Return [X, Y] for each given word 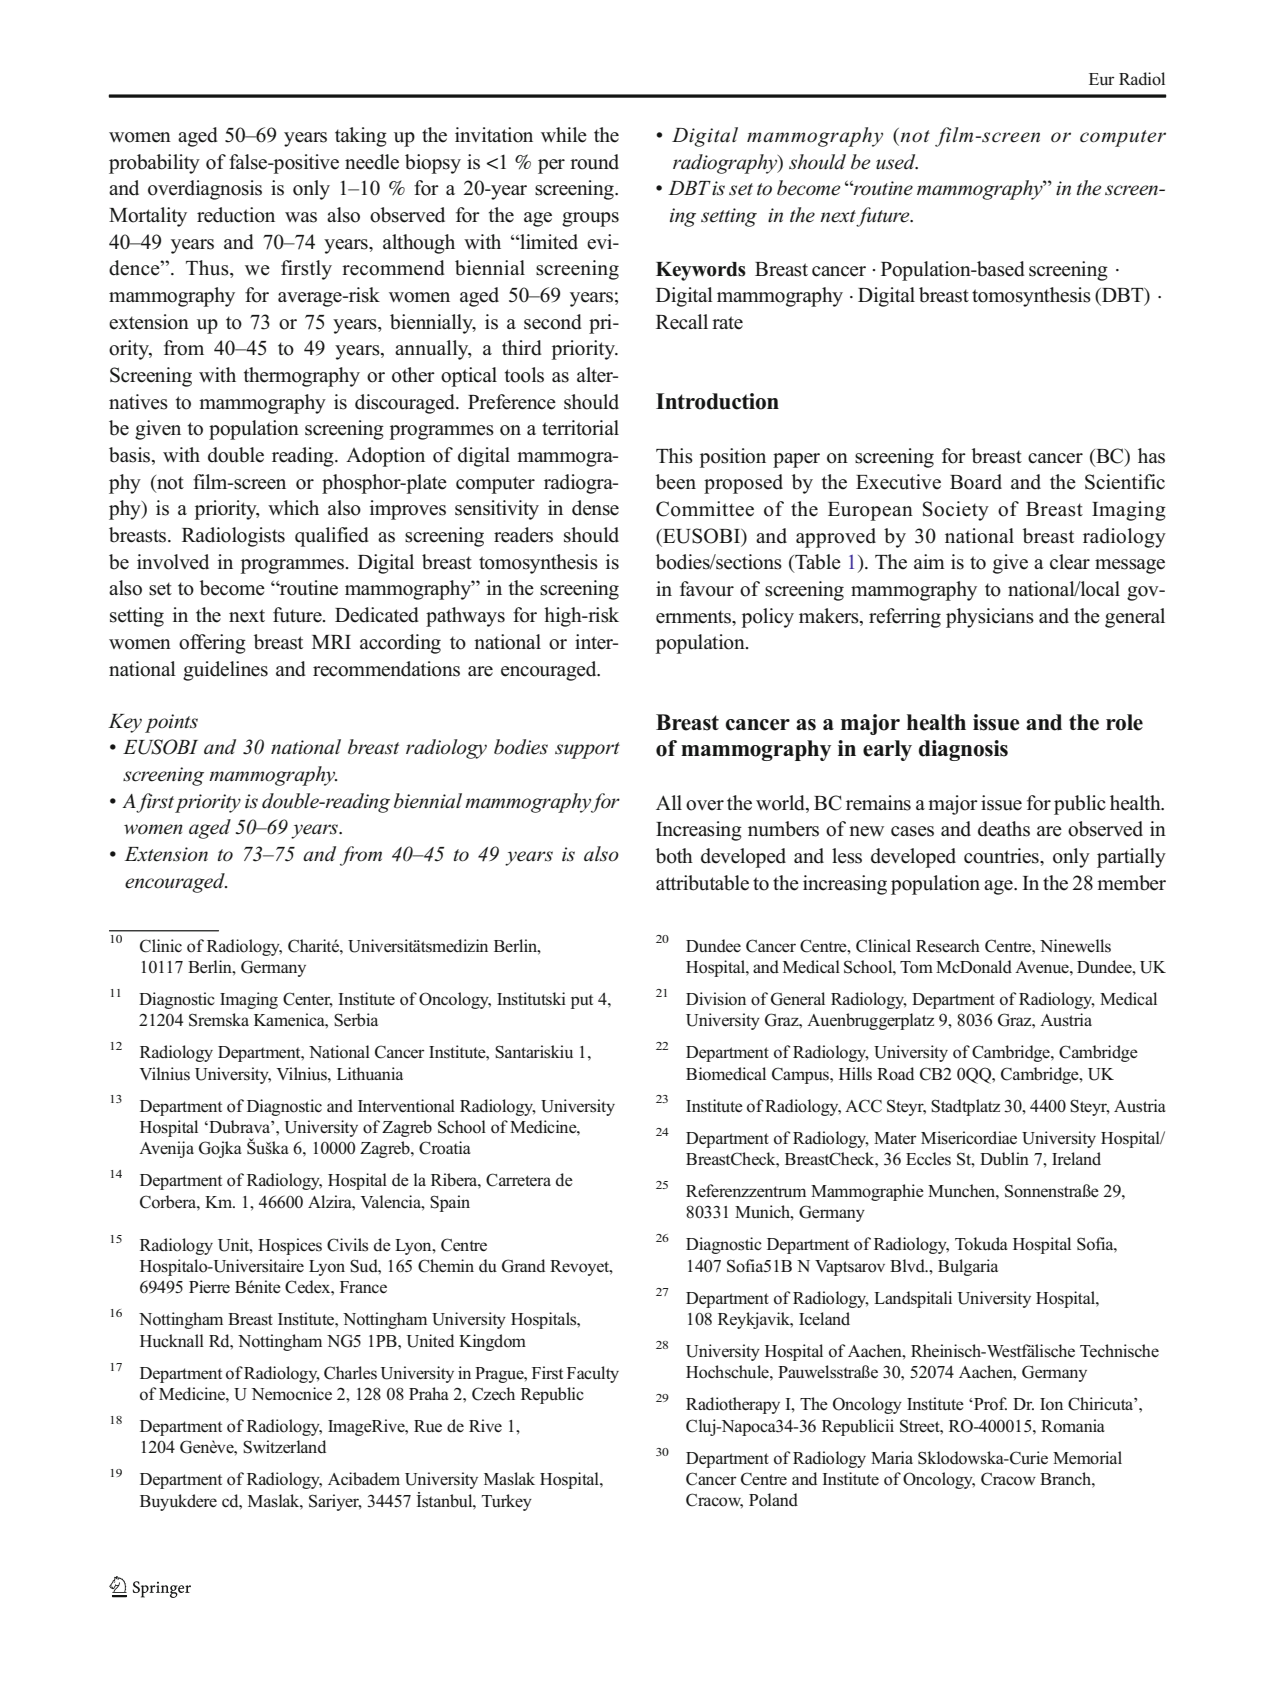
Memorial [1087, 1458]
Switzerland [284, 1447]
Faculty [593, 1374]
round [594, 162]
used [897, 162]
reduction [236, 215]
